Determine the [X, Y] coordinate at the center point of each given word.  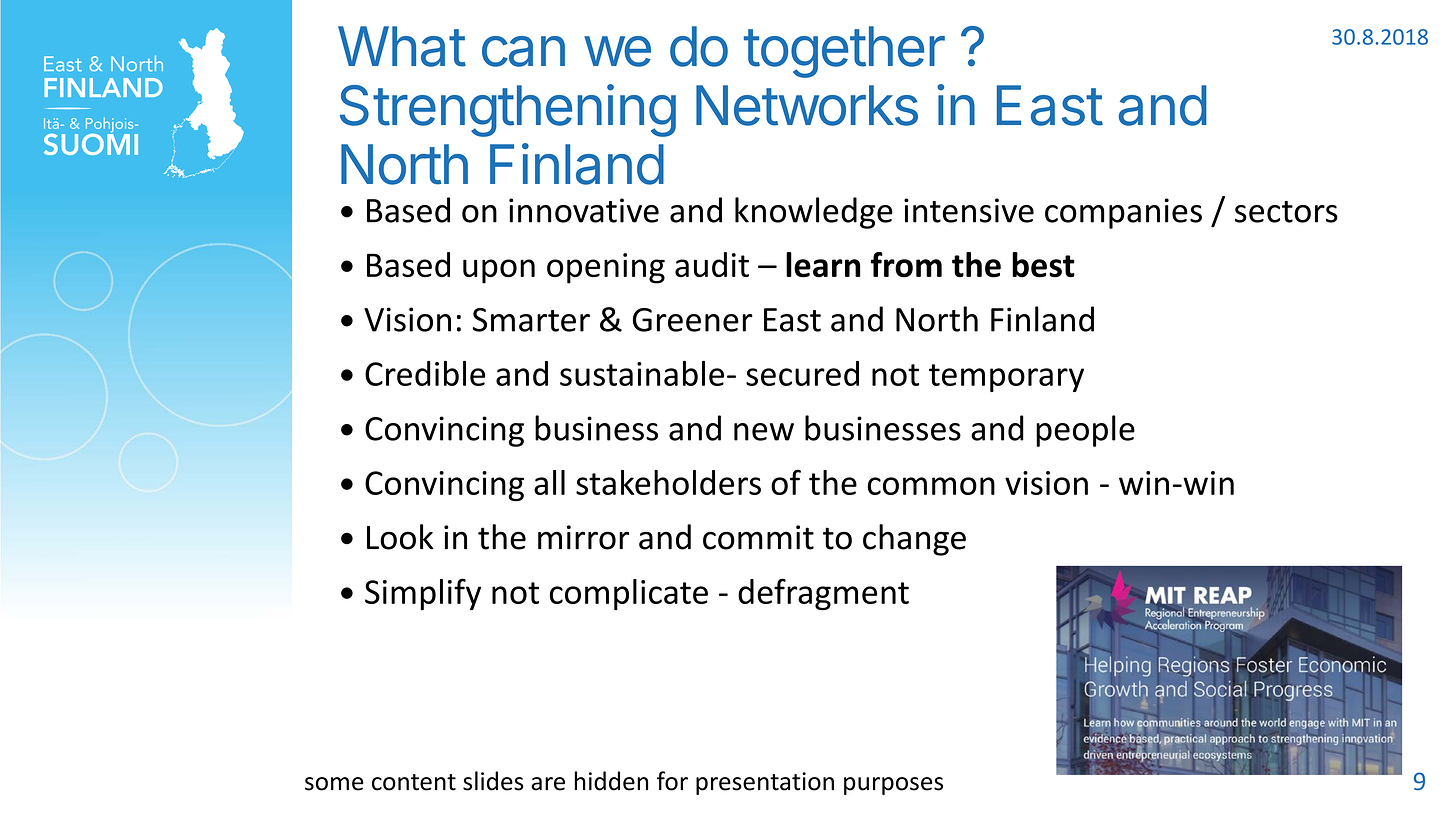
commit [758, 537]
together [844, 52]
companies [1123, 213]
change [914, 540]
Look [400, 537]
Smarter [531, 320]
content [414, 782]
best [1043, 265]
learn [823, 265]
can [523, 51]
